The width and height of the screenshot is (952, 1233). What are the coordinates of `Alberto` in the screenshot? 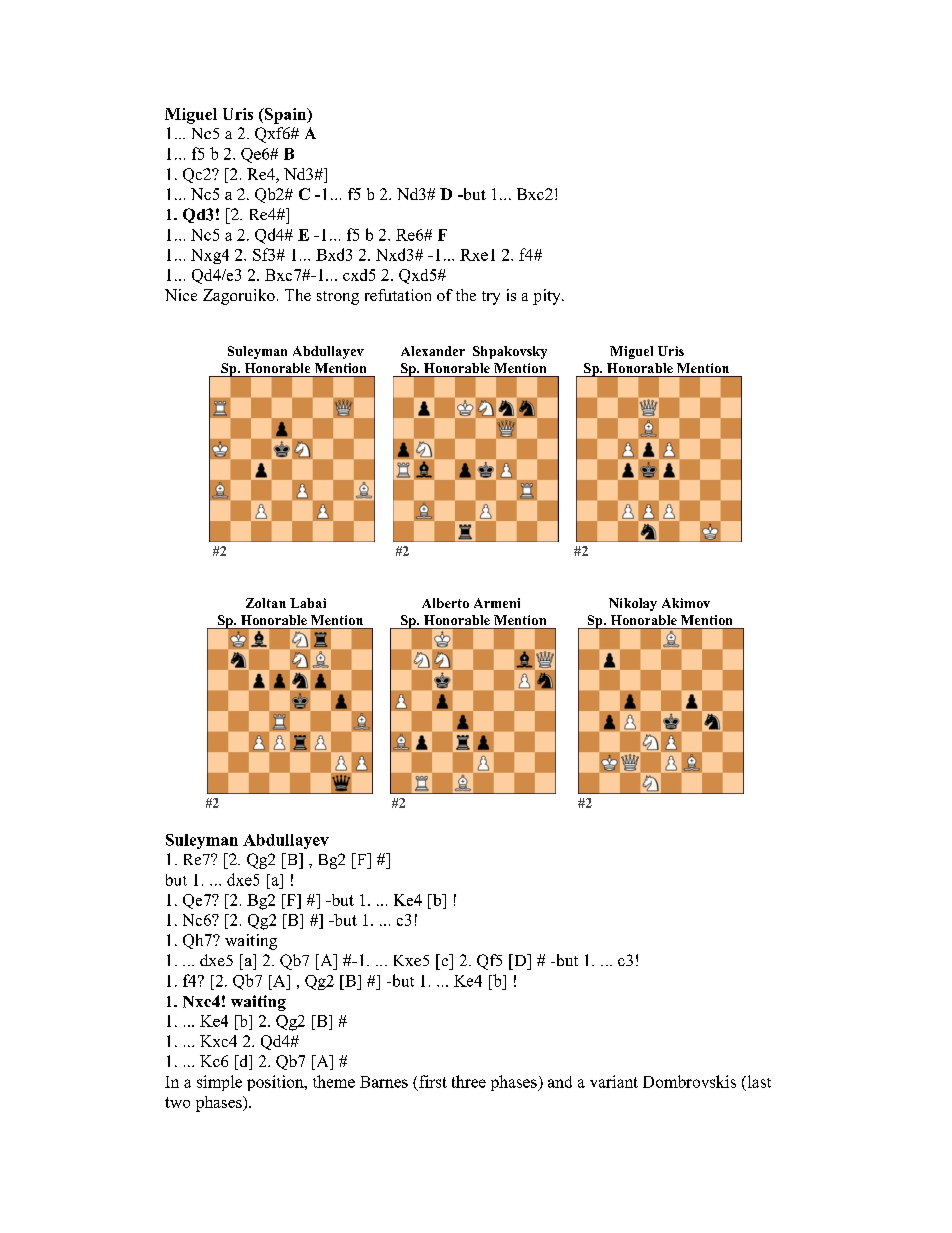 It's located at (445, 603).
